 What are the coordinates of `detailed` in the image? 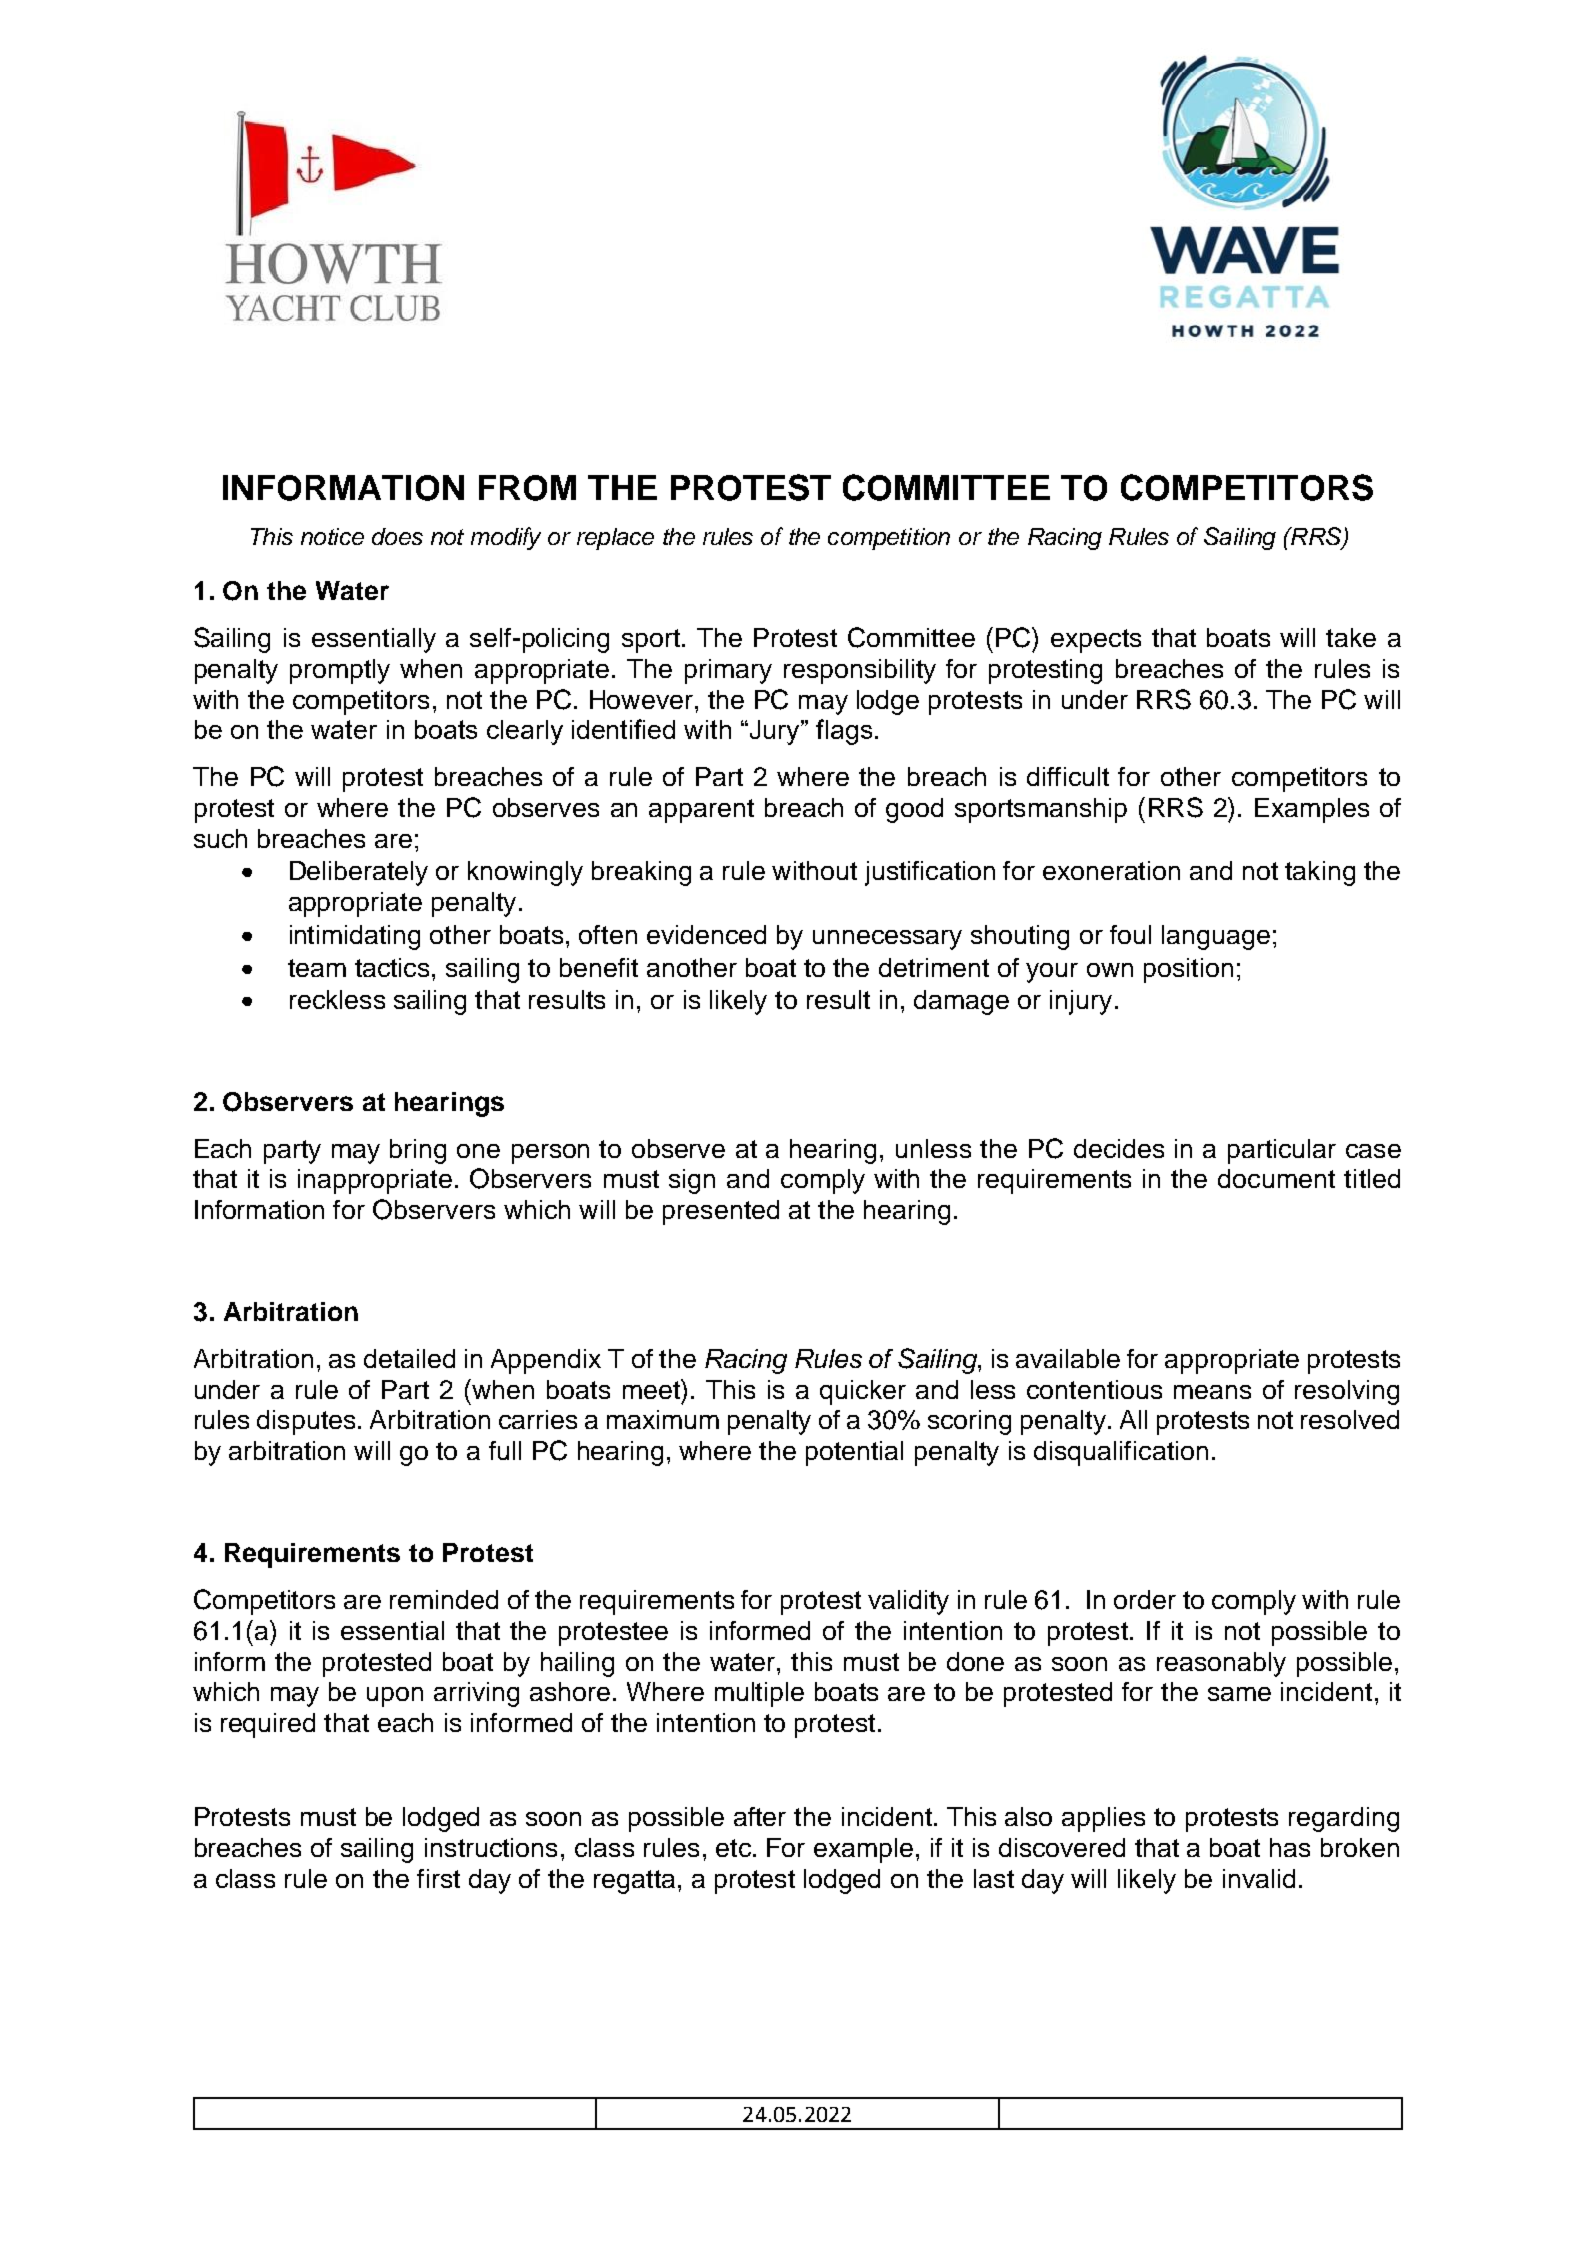 It's located at (409, 1358).
